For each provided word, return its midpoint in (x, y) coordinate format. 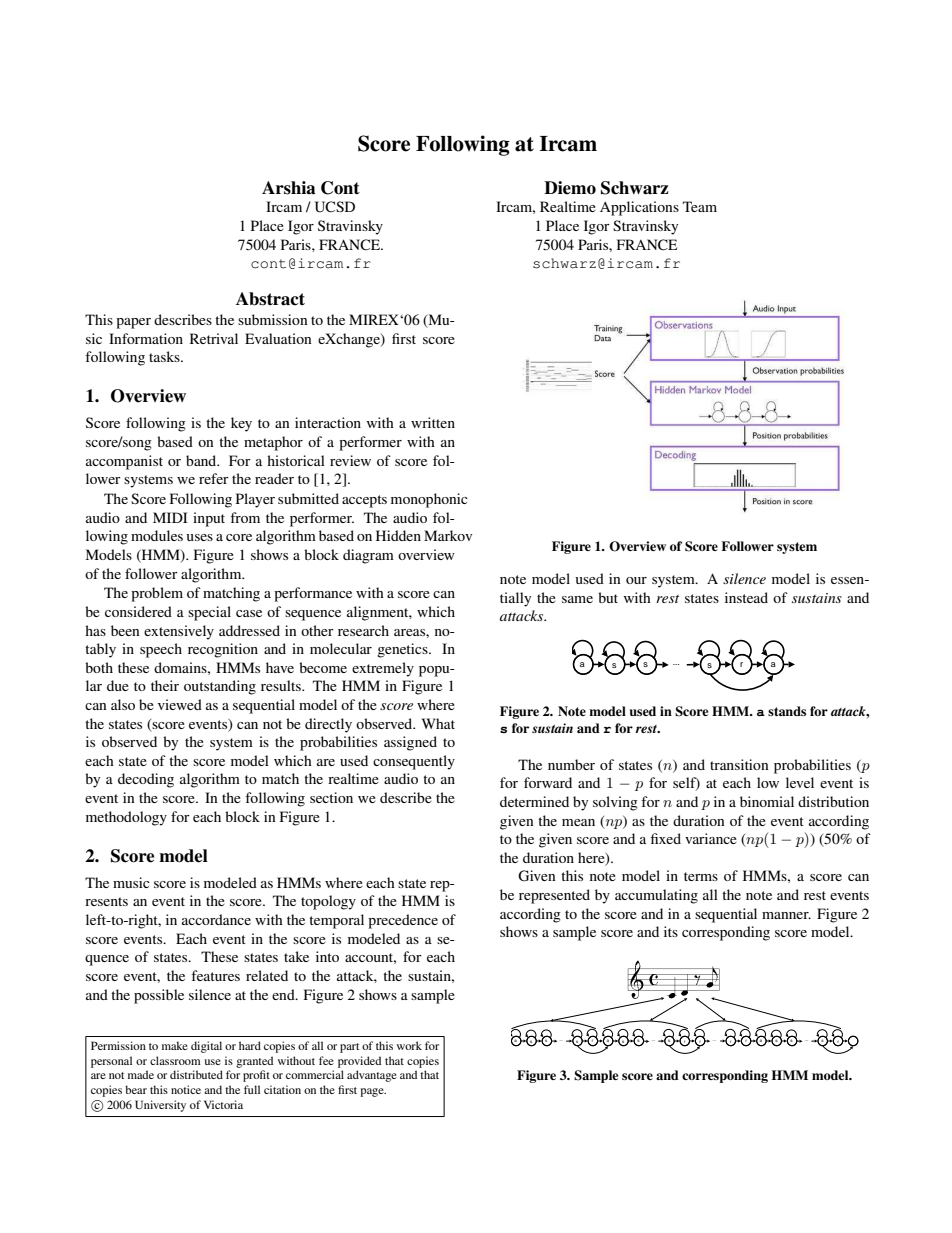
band (202, 460)
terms (701, 876)
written (433, 422)
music (131, 882)
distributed (196, 1074)
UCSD (335, 207)
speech (161, 650)
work (409, 1045)
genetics (403, 650)
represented (554, 896)
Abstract (270, 299)
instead (746, 597)
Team (700, 206)
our (636, 580)
